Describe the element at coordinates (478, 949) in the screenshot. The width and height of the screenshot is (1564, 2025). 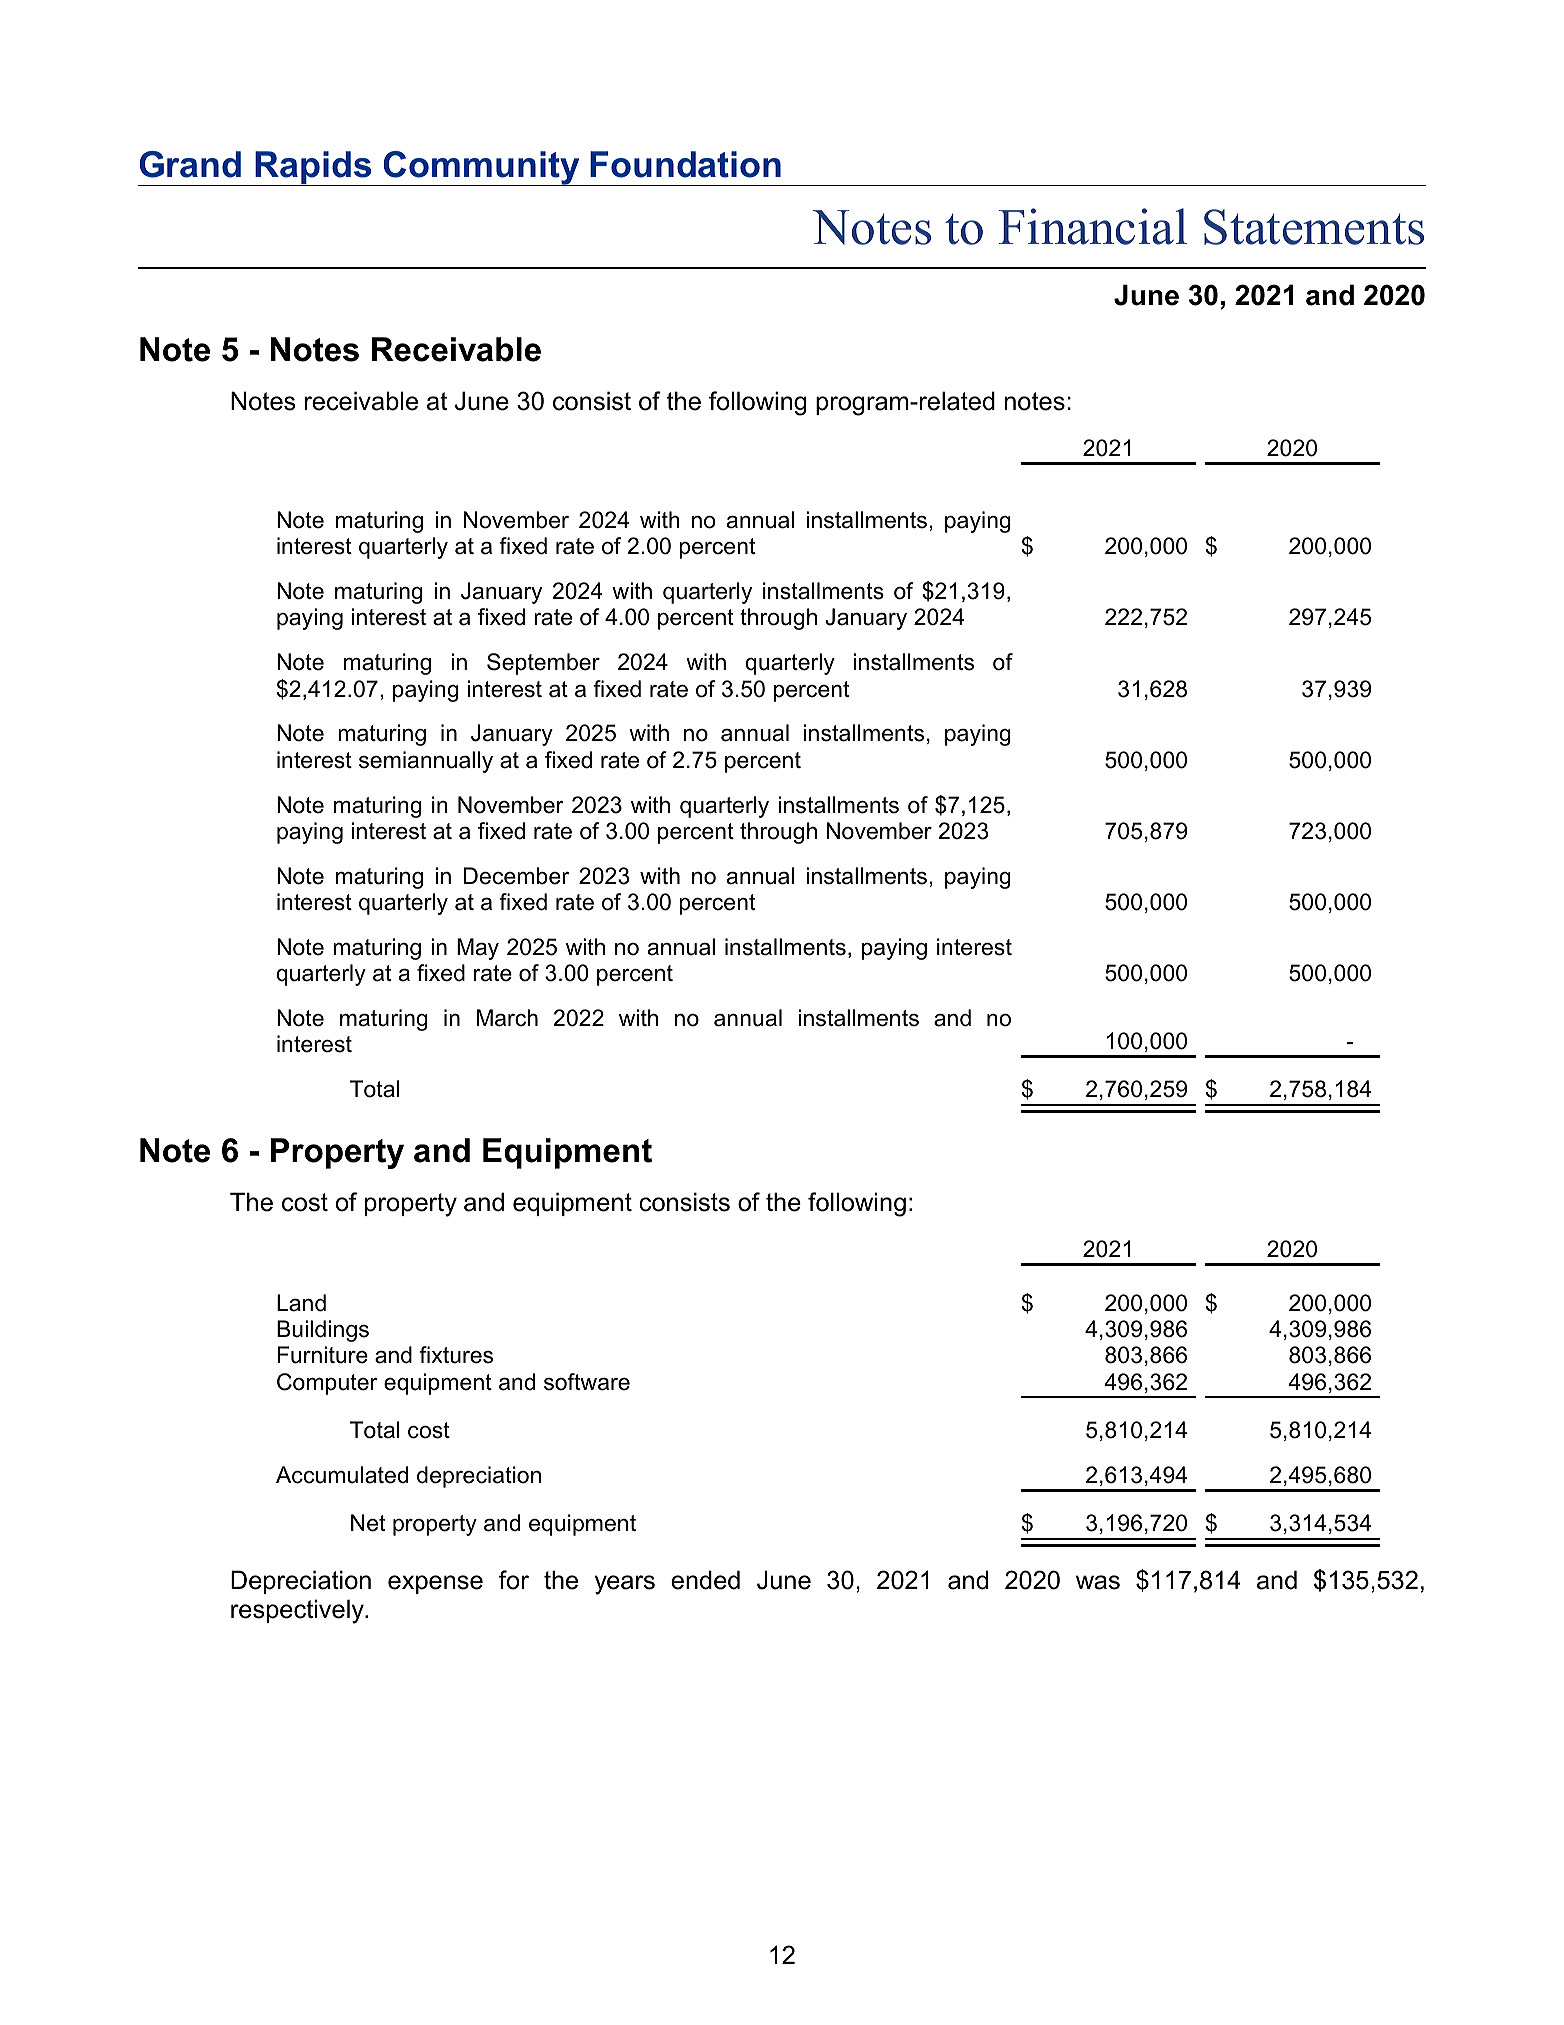
I see `May` at that location.
